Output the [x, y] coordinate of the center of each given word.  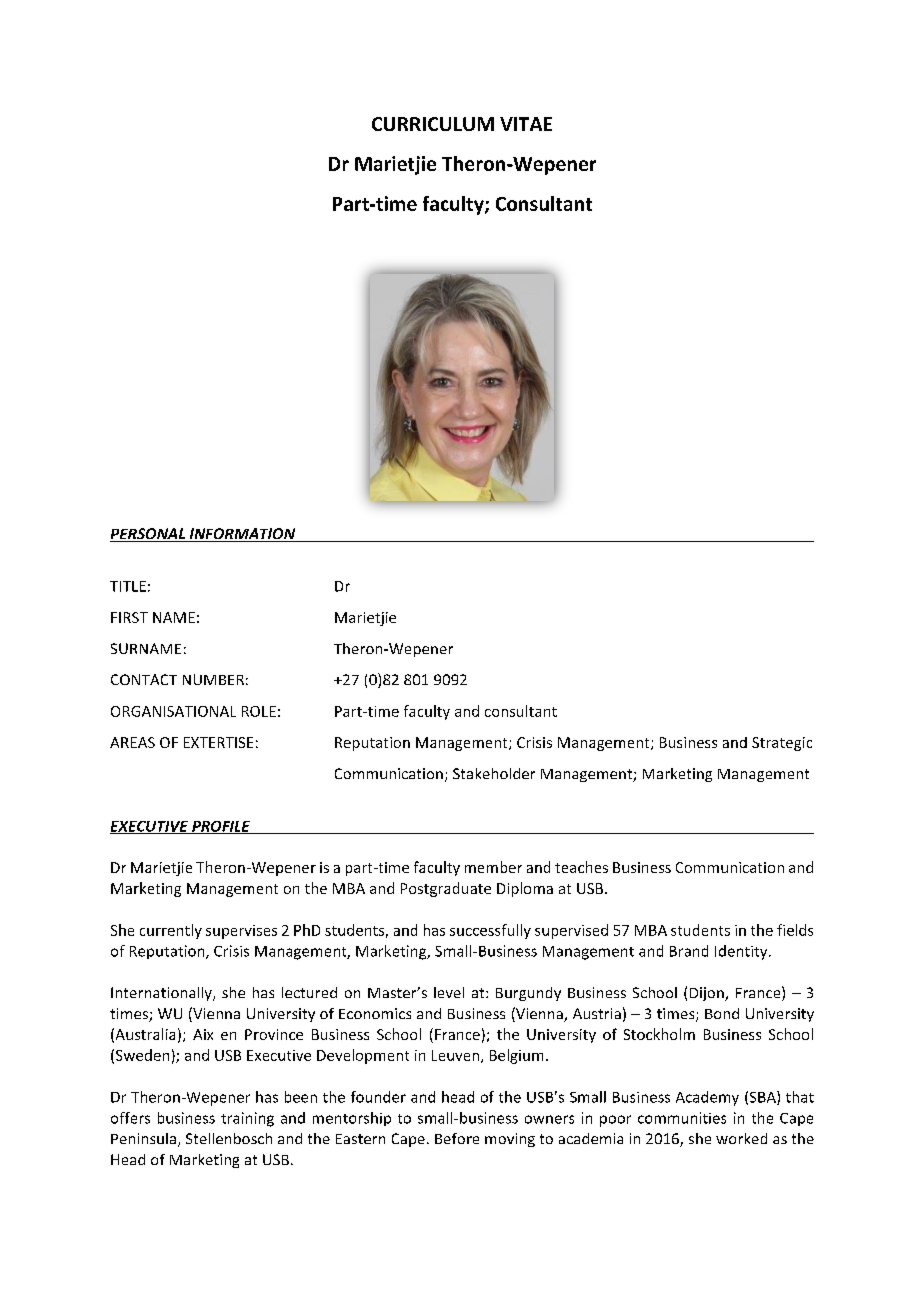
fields [795, 930]
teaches [581, 867]
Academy [707, 1098]
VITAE [526, 124]
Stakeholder [494, 773]
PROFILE [221, 827]
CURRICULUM [433, 124]
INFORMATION [242, 535]
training [247, 1119]
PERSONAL [148, 535]
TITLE [128, 586]
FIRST [129, 617]
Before [457, 1138]
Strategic [782, 744]
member [493, 867]
